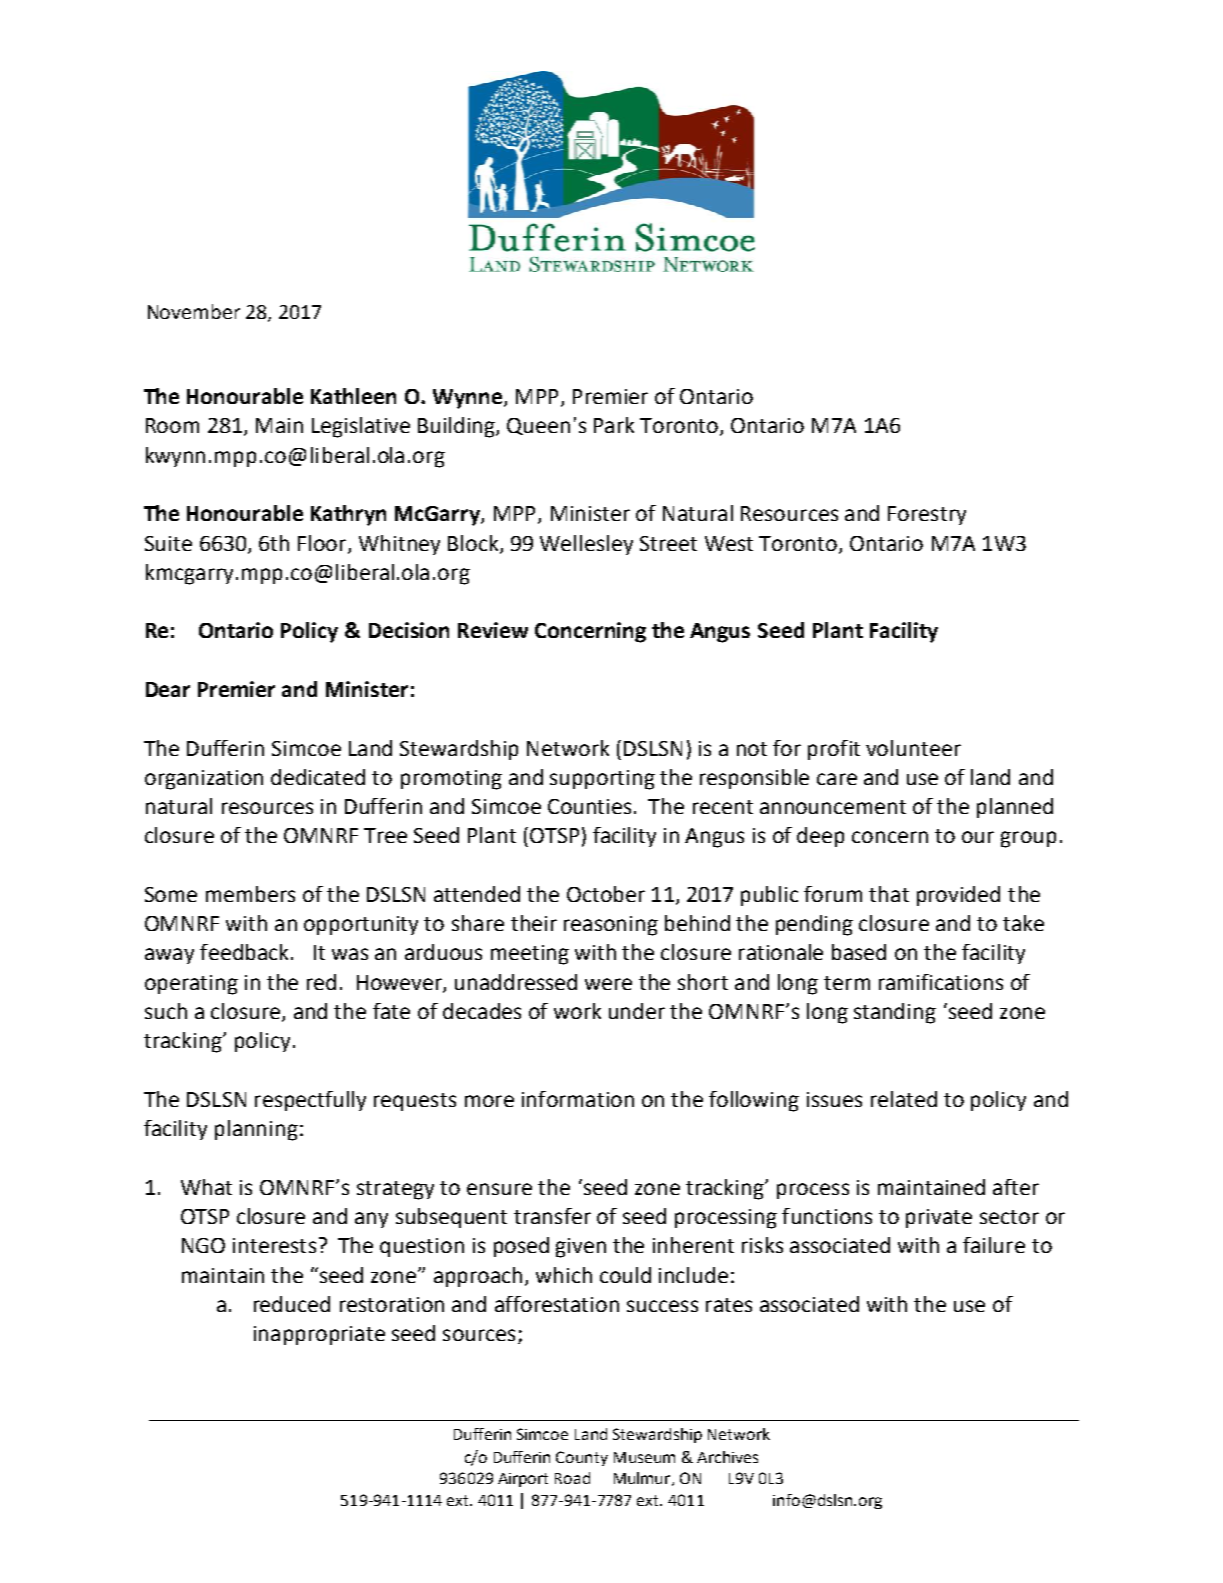 The height and width of the screenshot is (1583, 1223). Describe the element at coordinates (606, 894) in the screenshot. I see `October` at that location.
